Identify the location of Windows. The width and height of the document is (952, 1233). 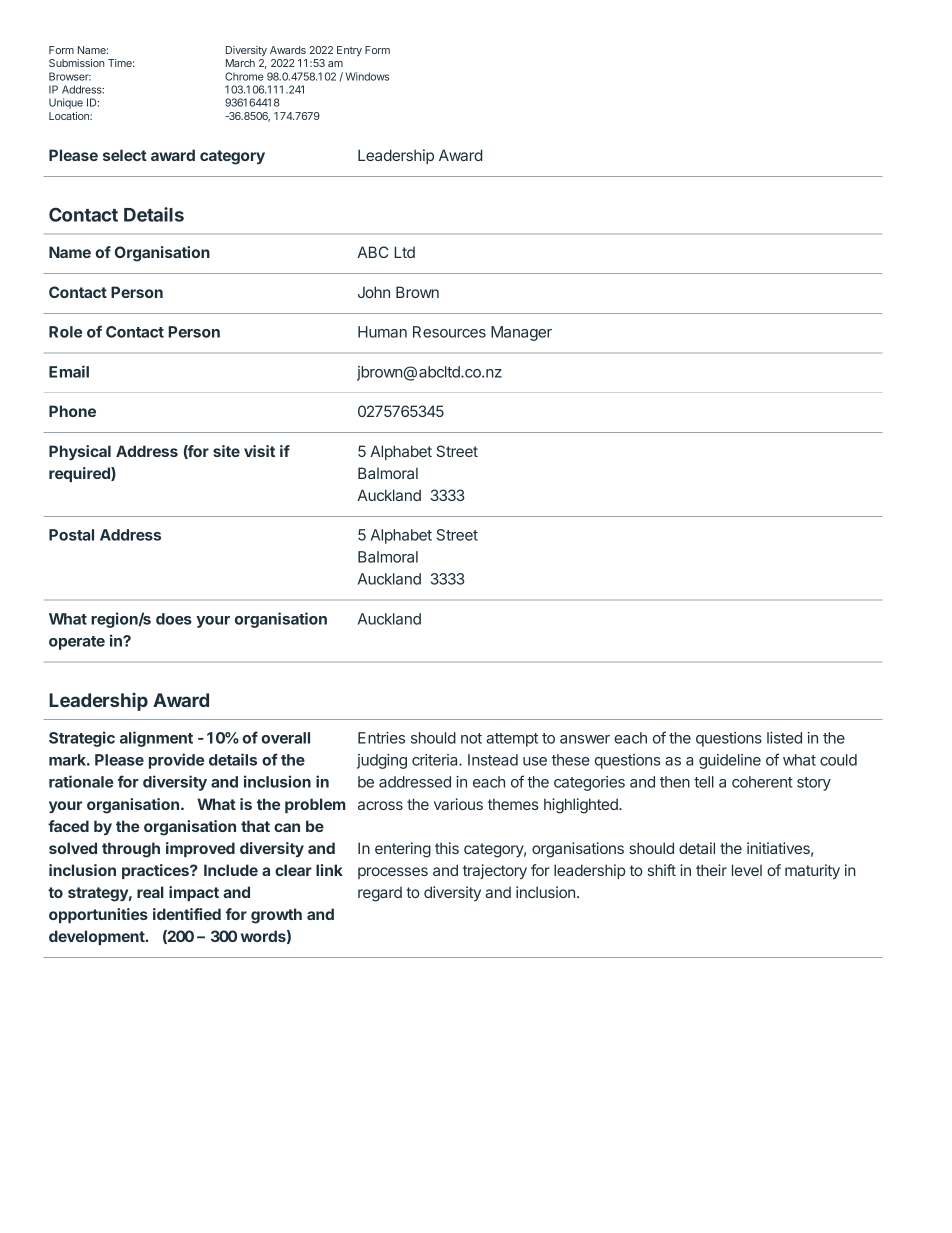
(367, 76).
